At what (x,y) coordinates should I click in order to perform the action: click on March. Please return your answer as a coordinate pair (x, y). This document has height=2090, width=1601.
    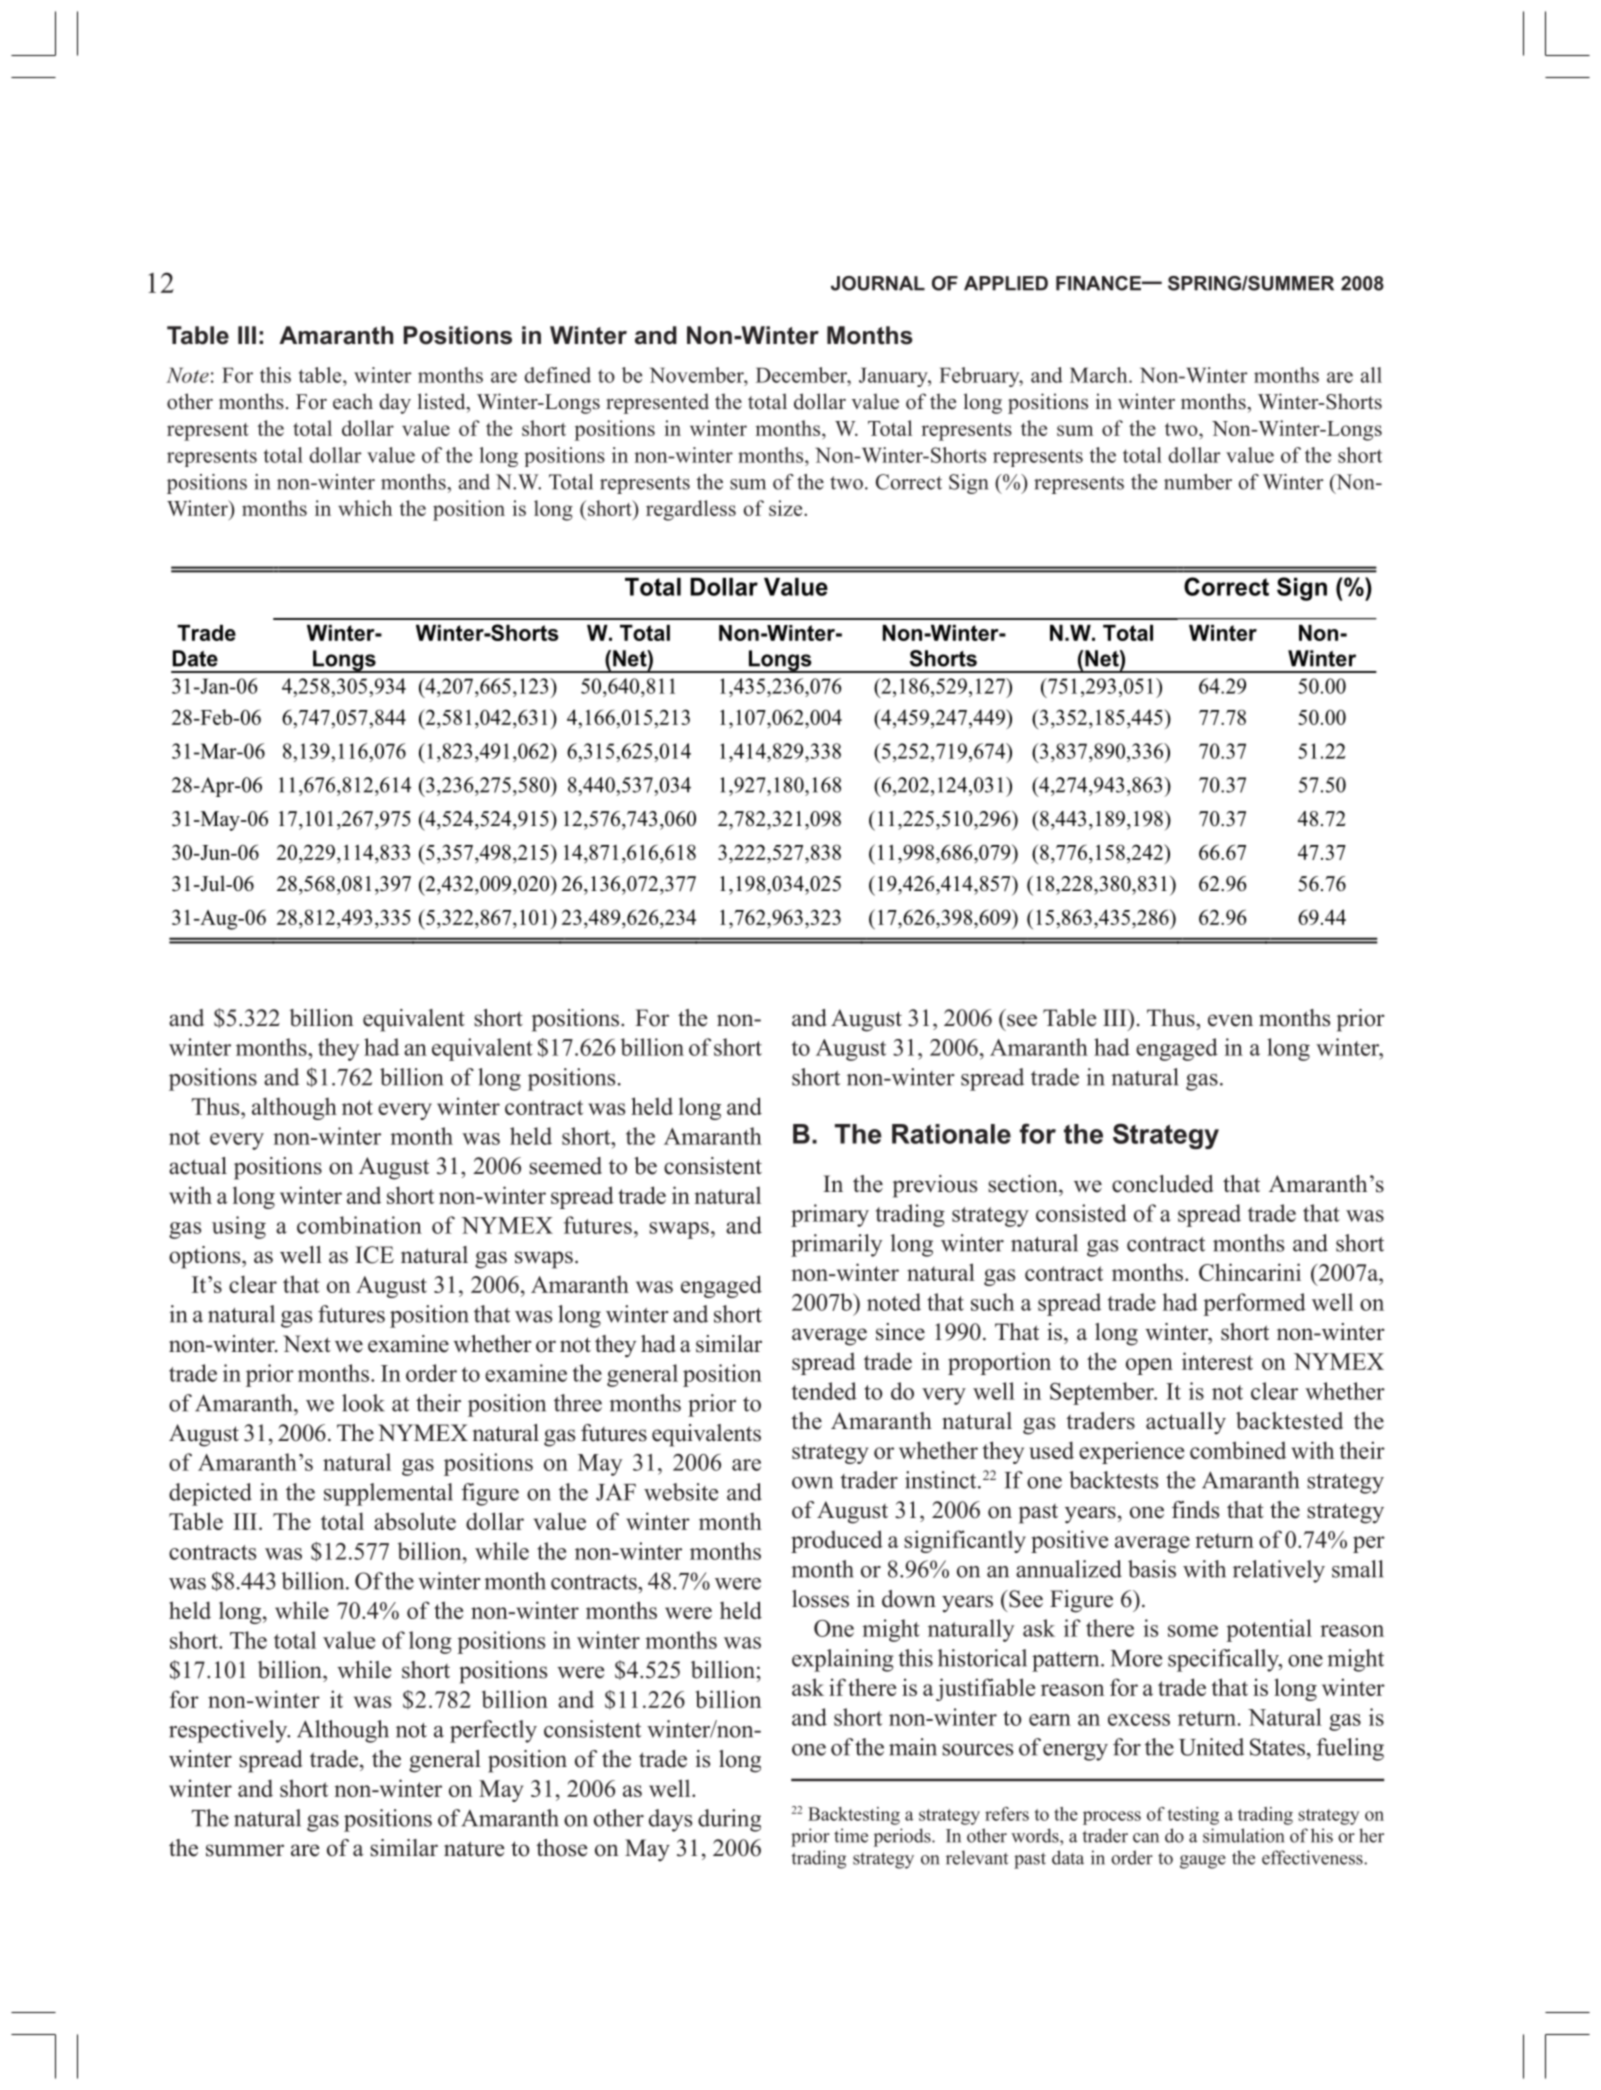
    Looking at the image, I should click on (1100, 375).
